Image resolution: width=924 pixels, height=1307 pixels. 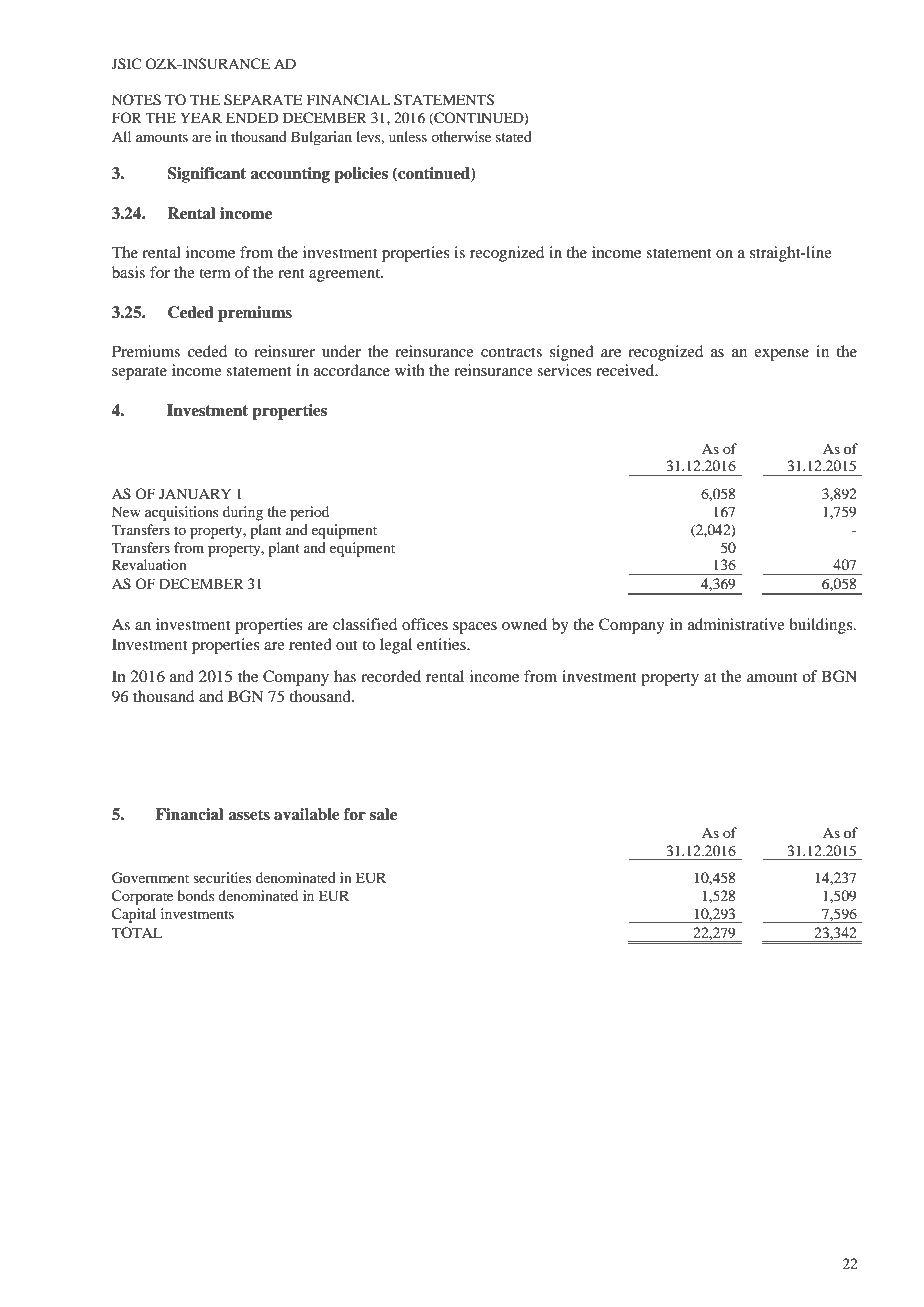 I want to click on otherwise, so click(x=461, y=136).
